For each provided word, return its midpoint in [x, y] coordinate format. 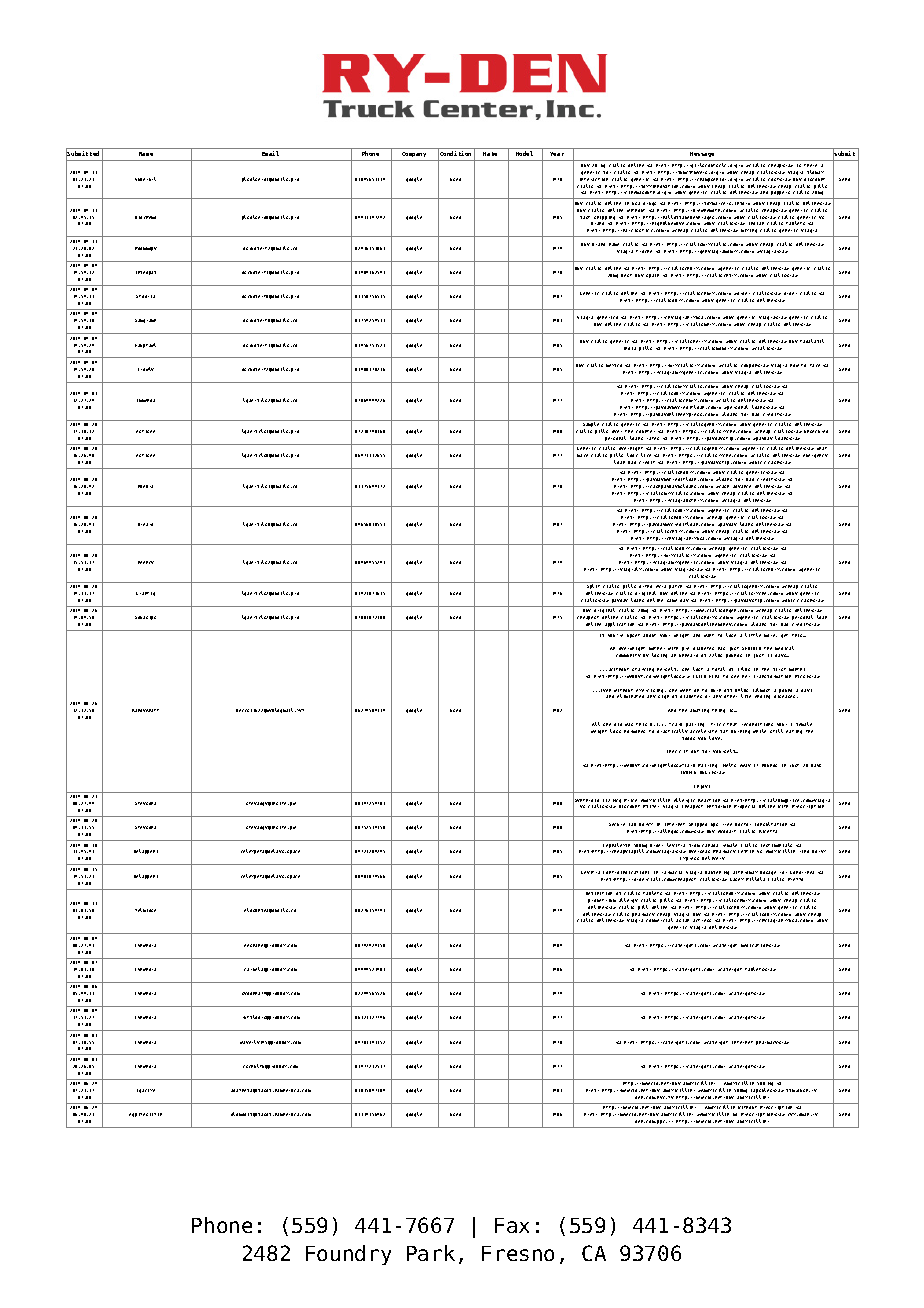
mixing [749, 231]
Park [431, 1253]
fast [585, 217]
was [629, 724]
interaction [594, 179]
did [618, 724]
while [759, 731]
